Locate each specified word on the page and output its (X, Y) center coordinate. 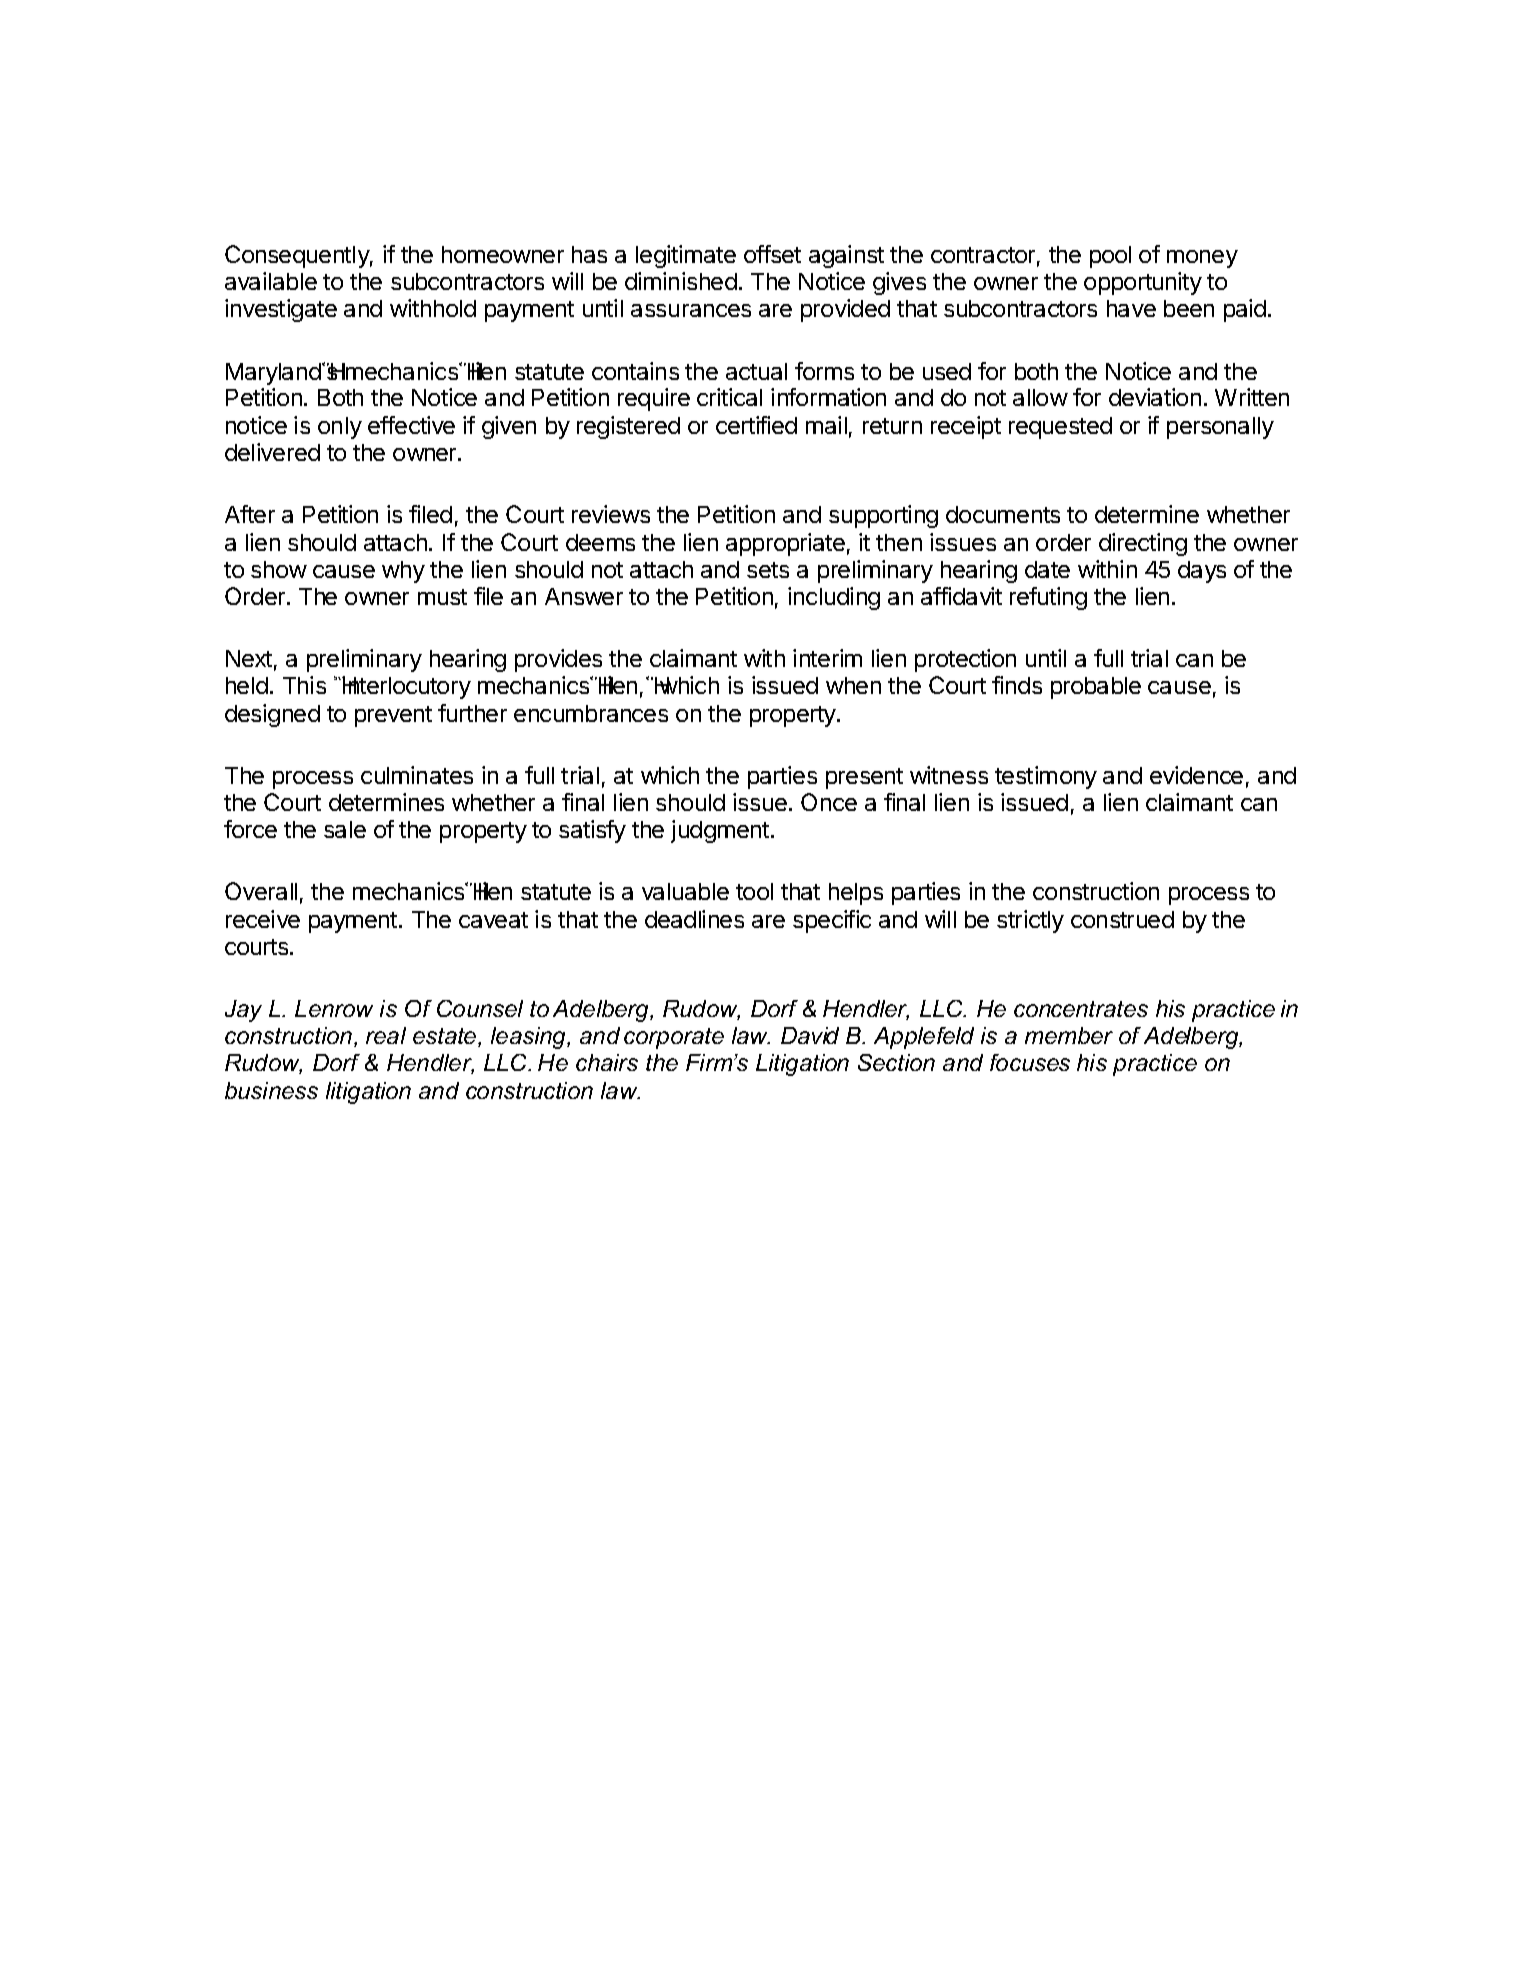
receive (263, 919)
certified (756, 425)
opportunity (1143, 283)
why (403, 572)
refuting (1048, 598)
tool (754, 891)
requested (1060, 428)
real (386, 1035)
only (340, 428)
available (271, 281)
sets (768, 570)
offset (772, 254)
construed (1122, 919)
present (864, 778)
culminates (417, 775)
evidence (1196, 775)
